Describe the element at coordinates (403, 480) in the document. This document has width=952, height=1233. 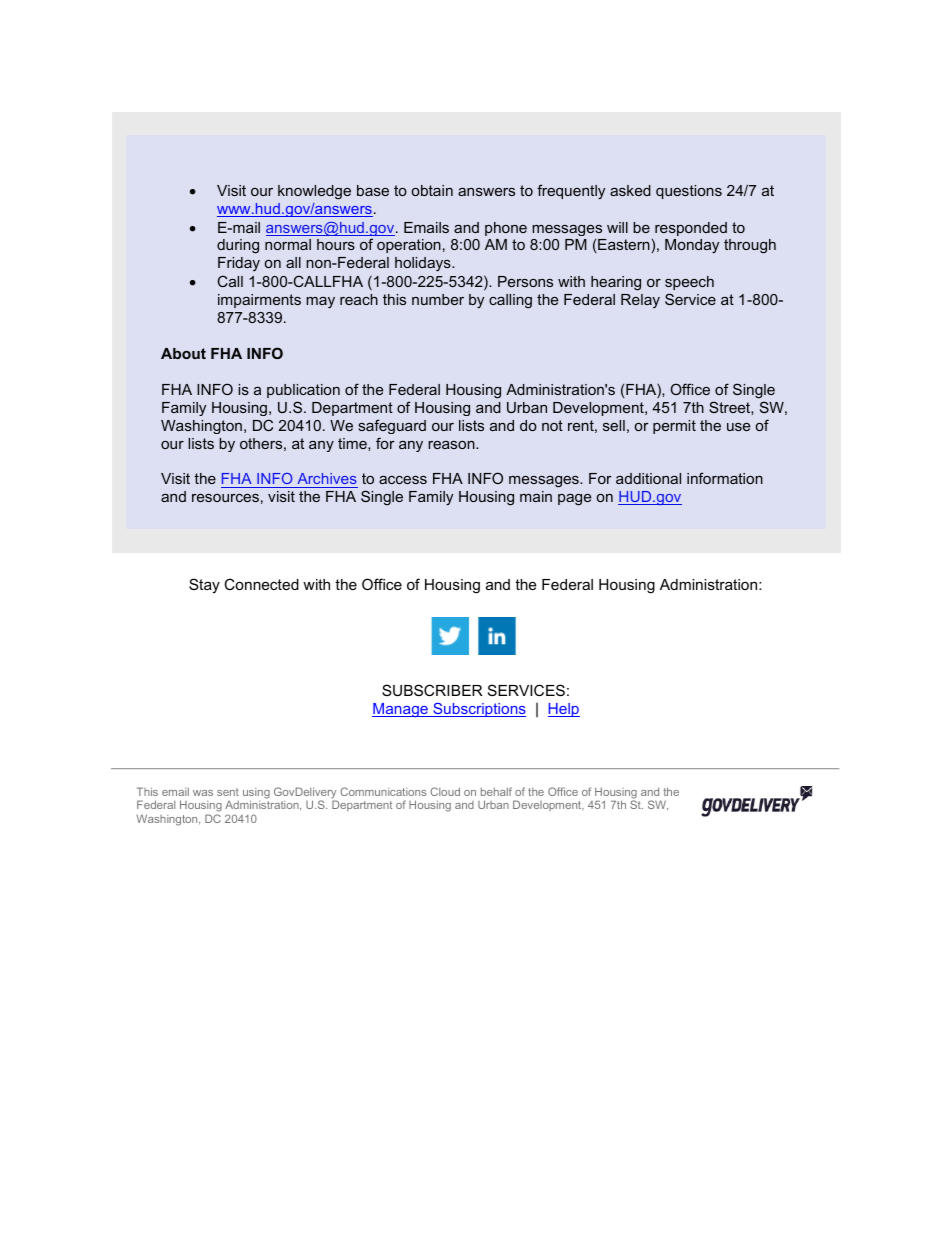
I see `access` at that location.
